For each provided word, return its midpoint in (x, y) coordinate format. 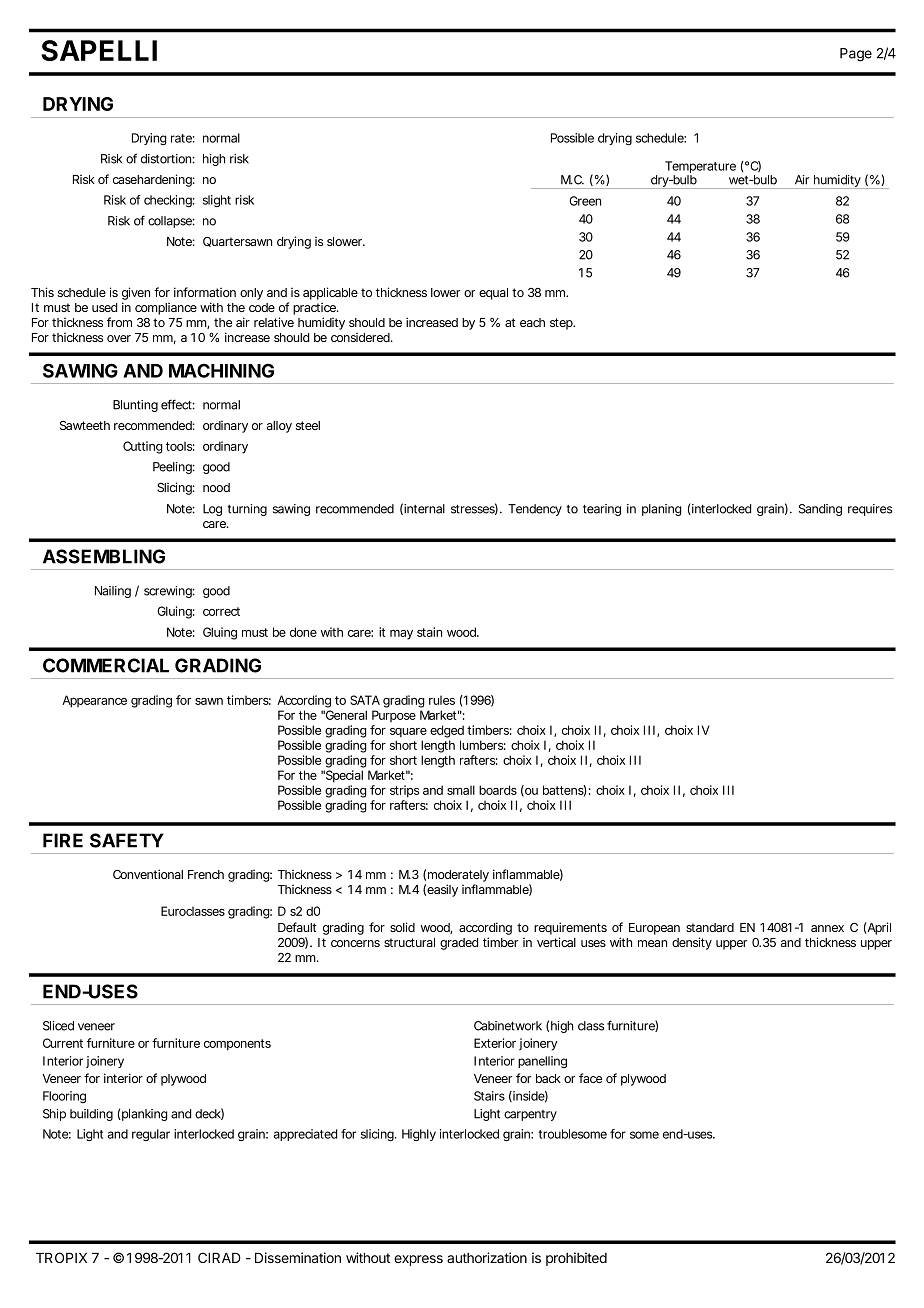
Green (585, 201)
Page (856, 55)
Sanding (820, 510)
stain (429, 632)
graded (459, 944)
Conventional (148, 874)
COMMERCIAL (106, 665)
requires (870, 510)
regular (151, 1135)
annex (827, 928)
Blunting (135, 406)
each (532, 322)
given (136, 293)
